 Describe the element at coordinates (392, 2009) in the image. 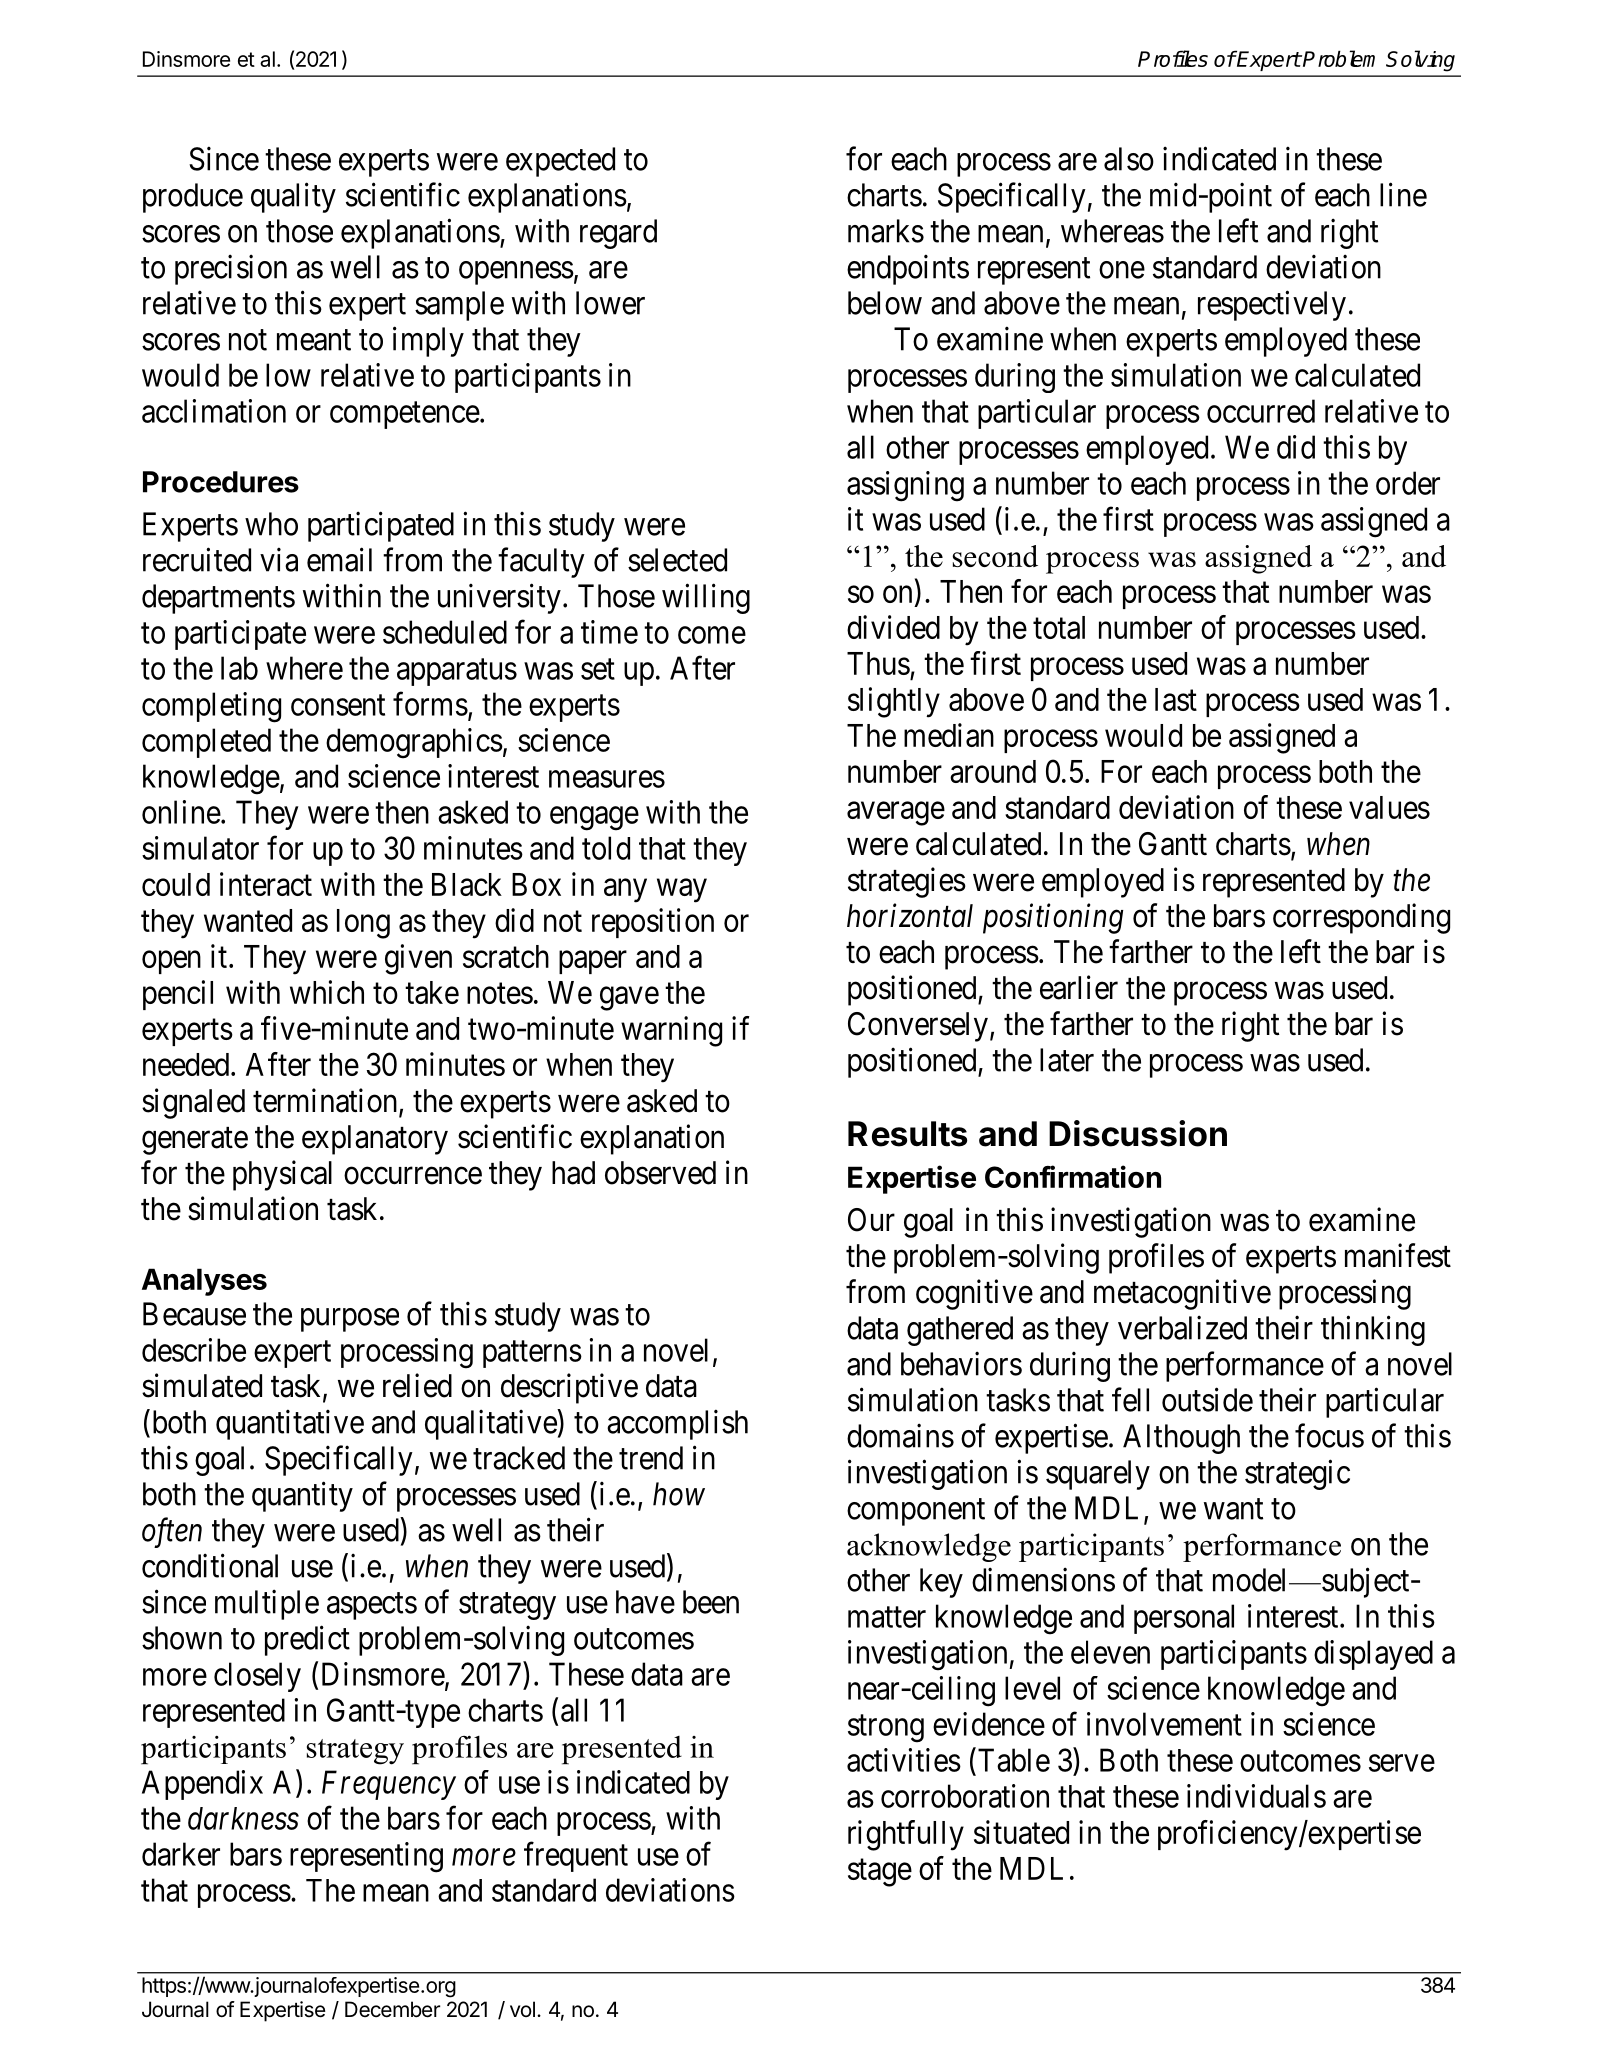

I see `December` at that location.
